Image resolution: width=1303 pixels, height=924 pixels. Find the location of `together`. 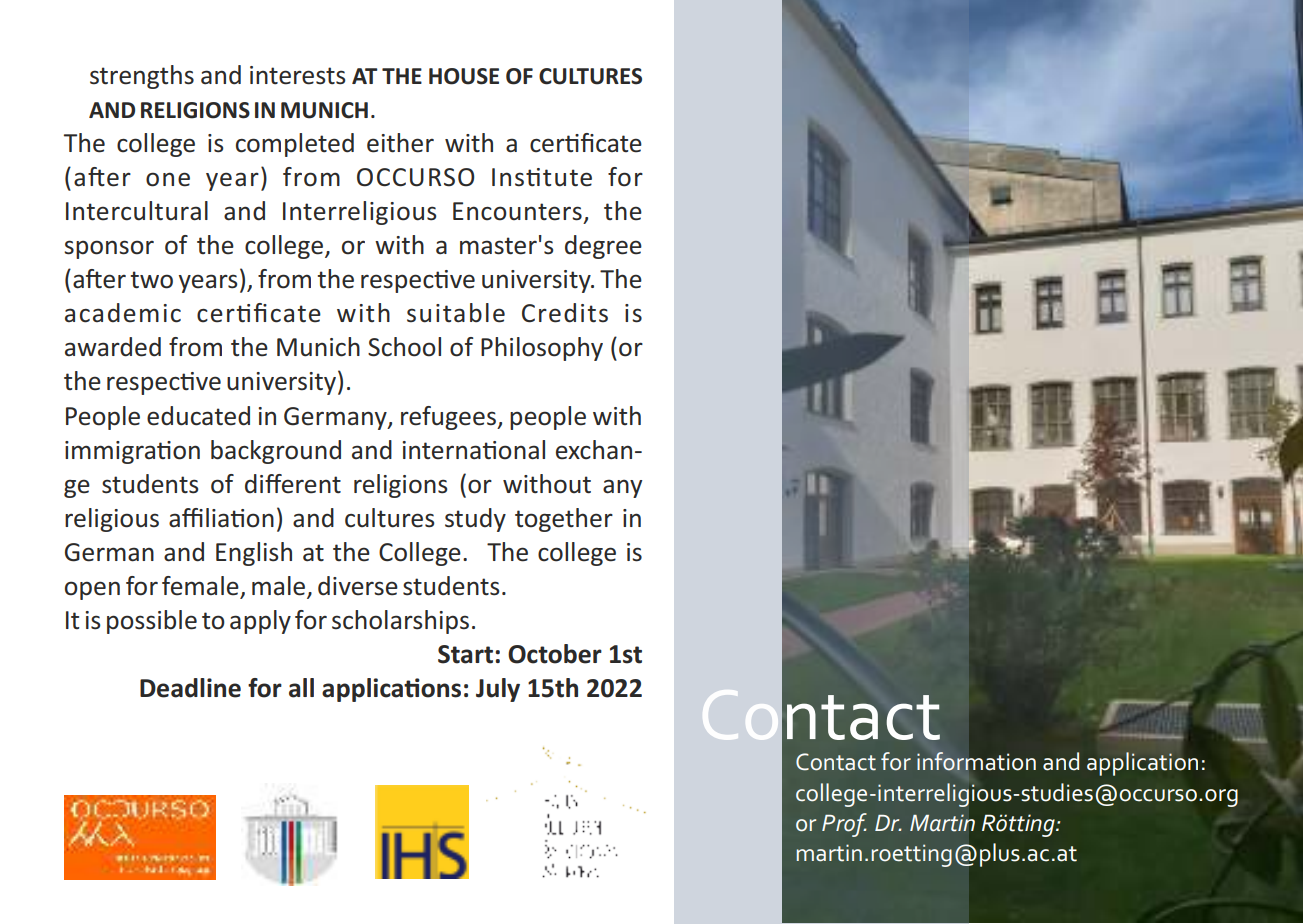

together is located at coordinates (564, 520).
